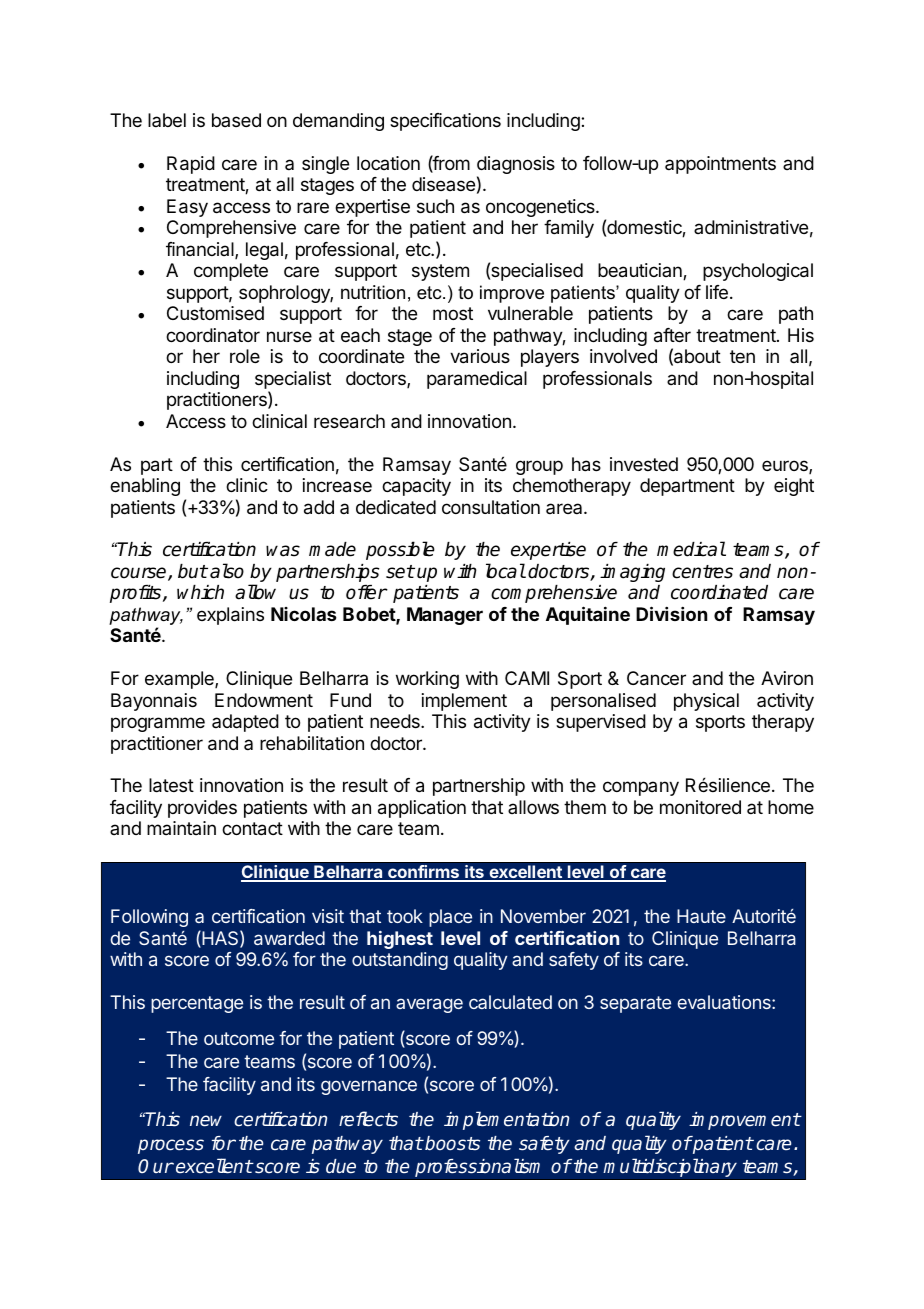 The width and height of the screenshot is (924, 1309). Describe the element at coordinates (706, 702) in the screenshot. I see `physical` at that location.
